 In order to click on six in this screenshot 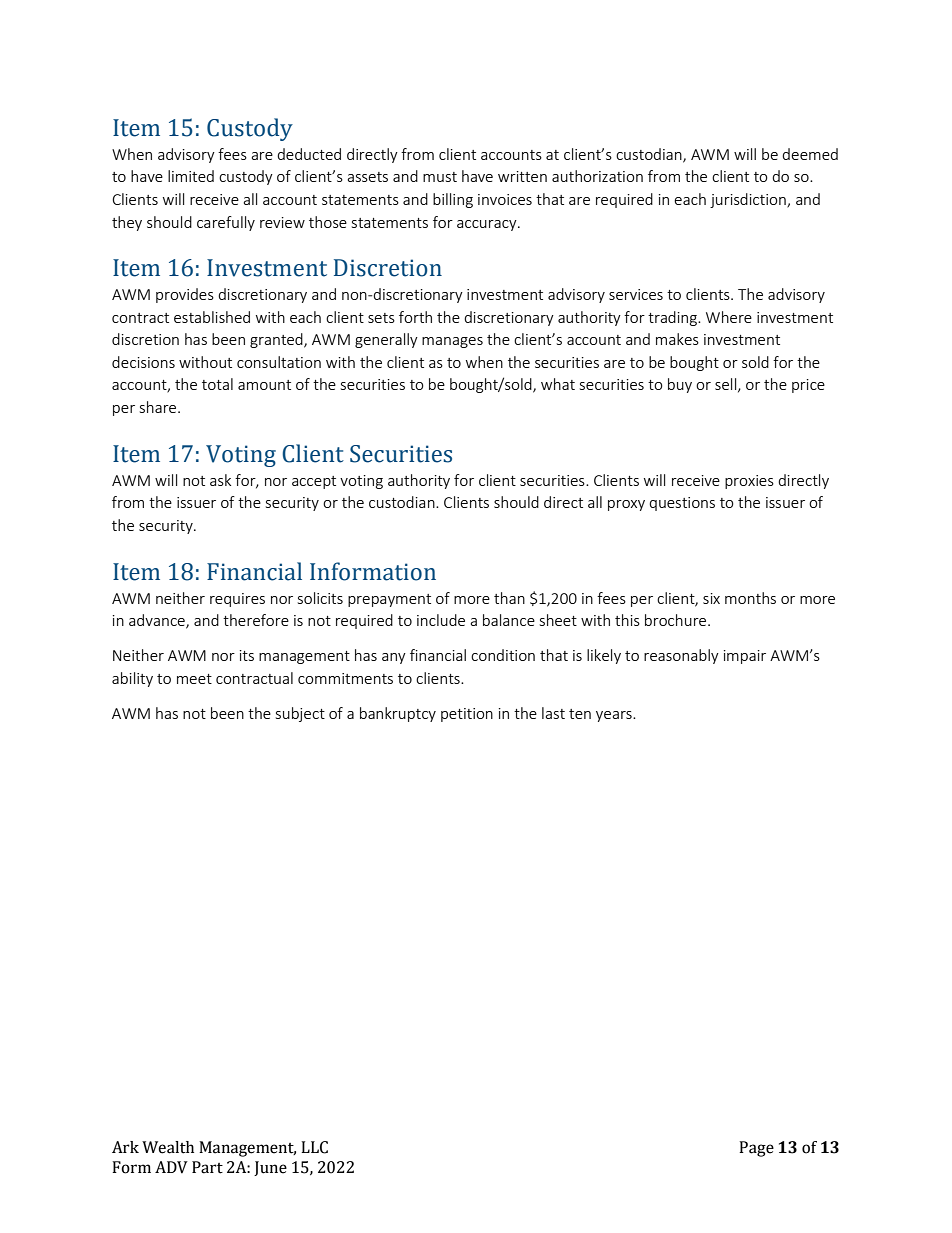, I will do `click(711, 598)`.
